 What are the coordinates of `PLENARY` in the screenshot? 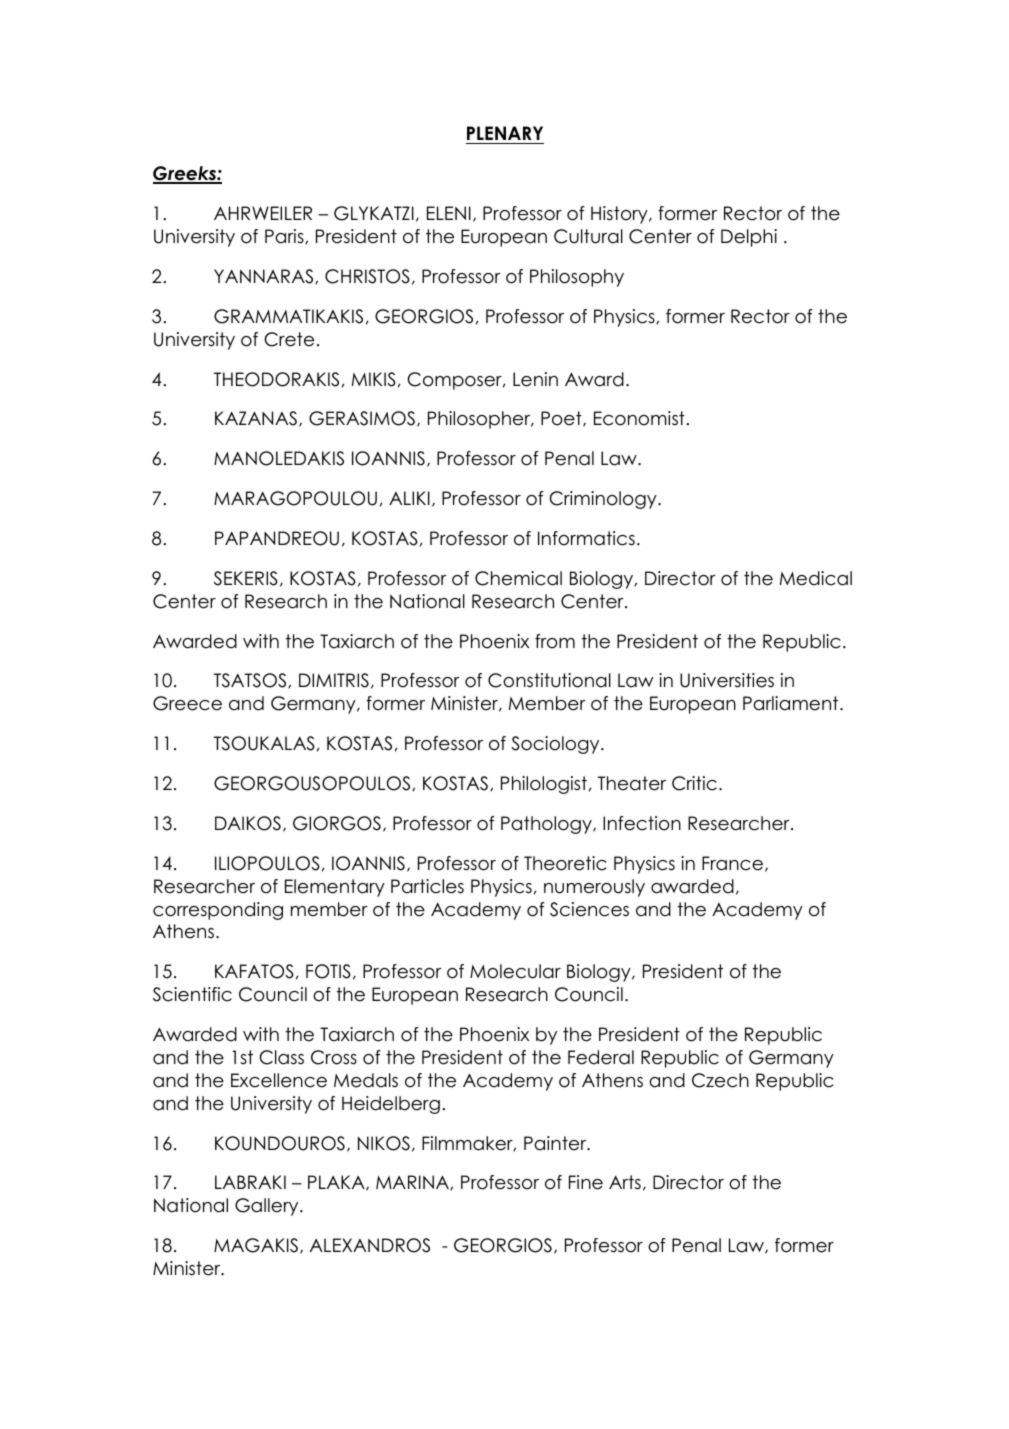 It's located at (505, 133).
